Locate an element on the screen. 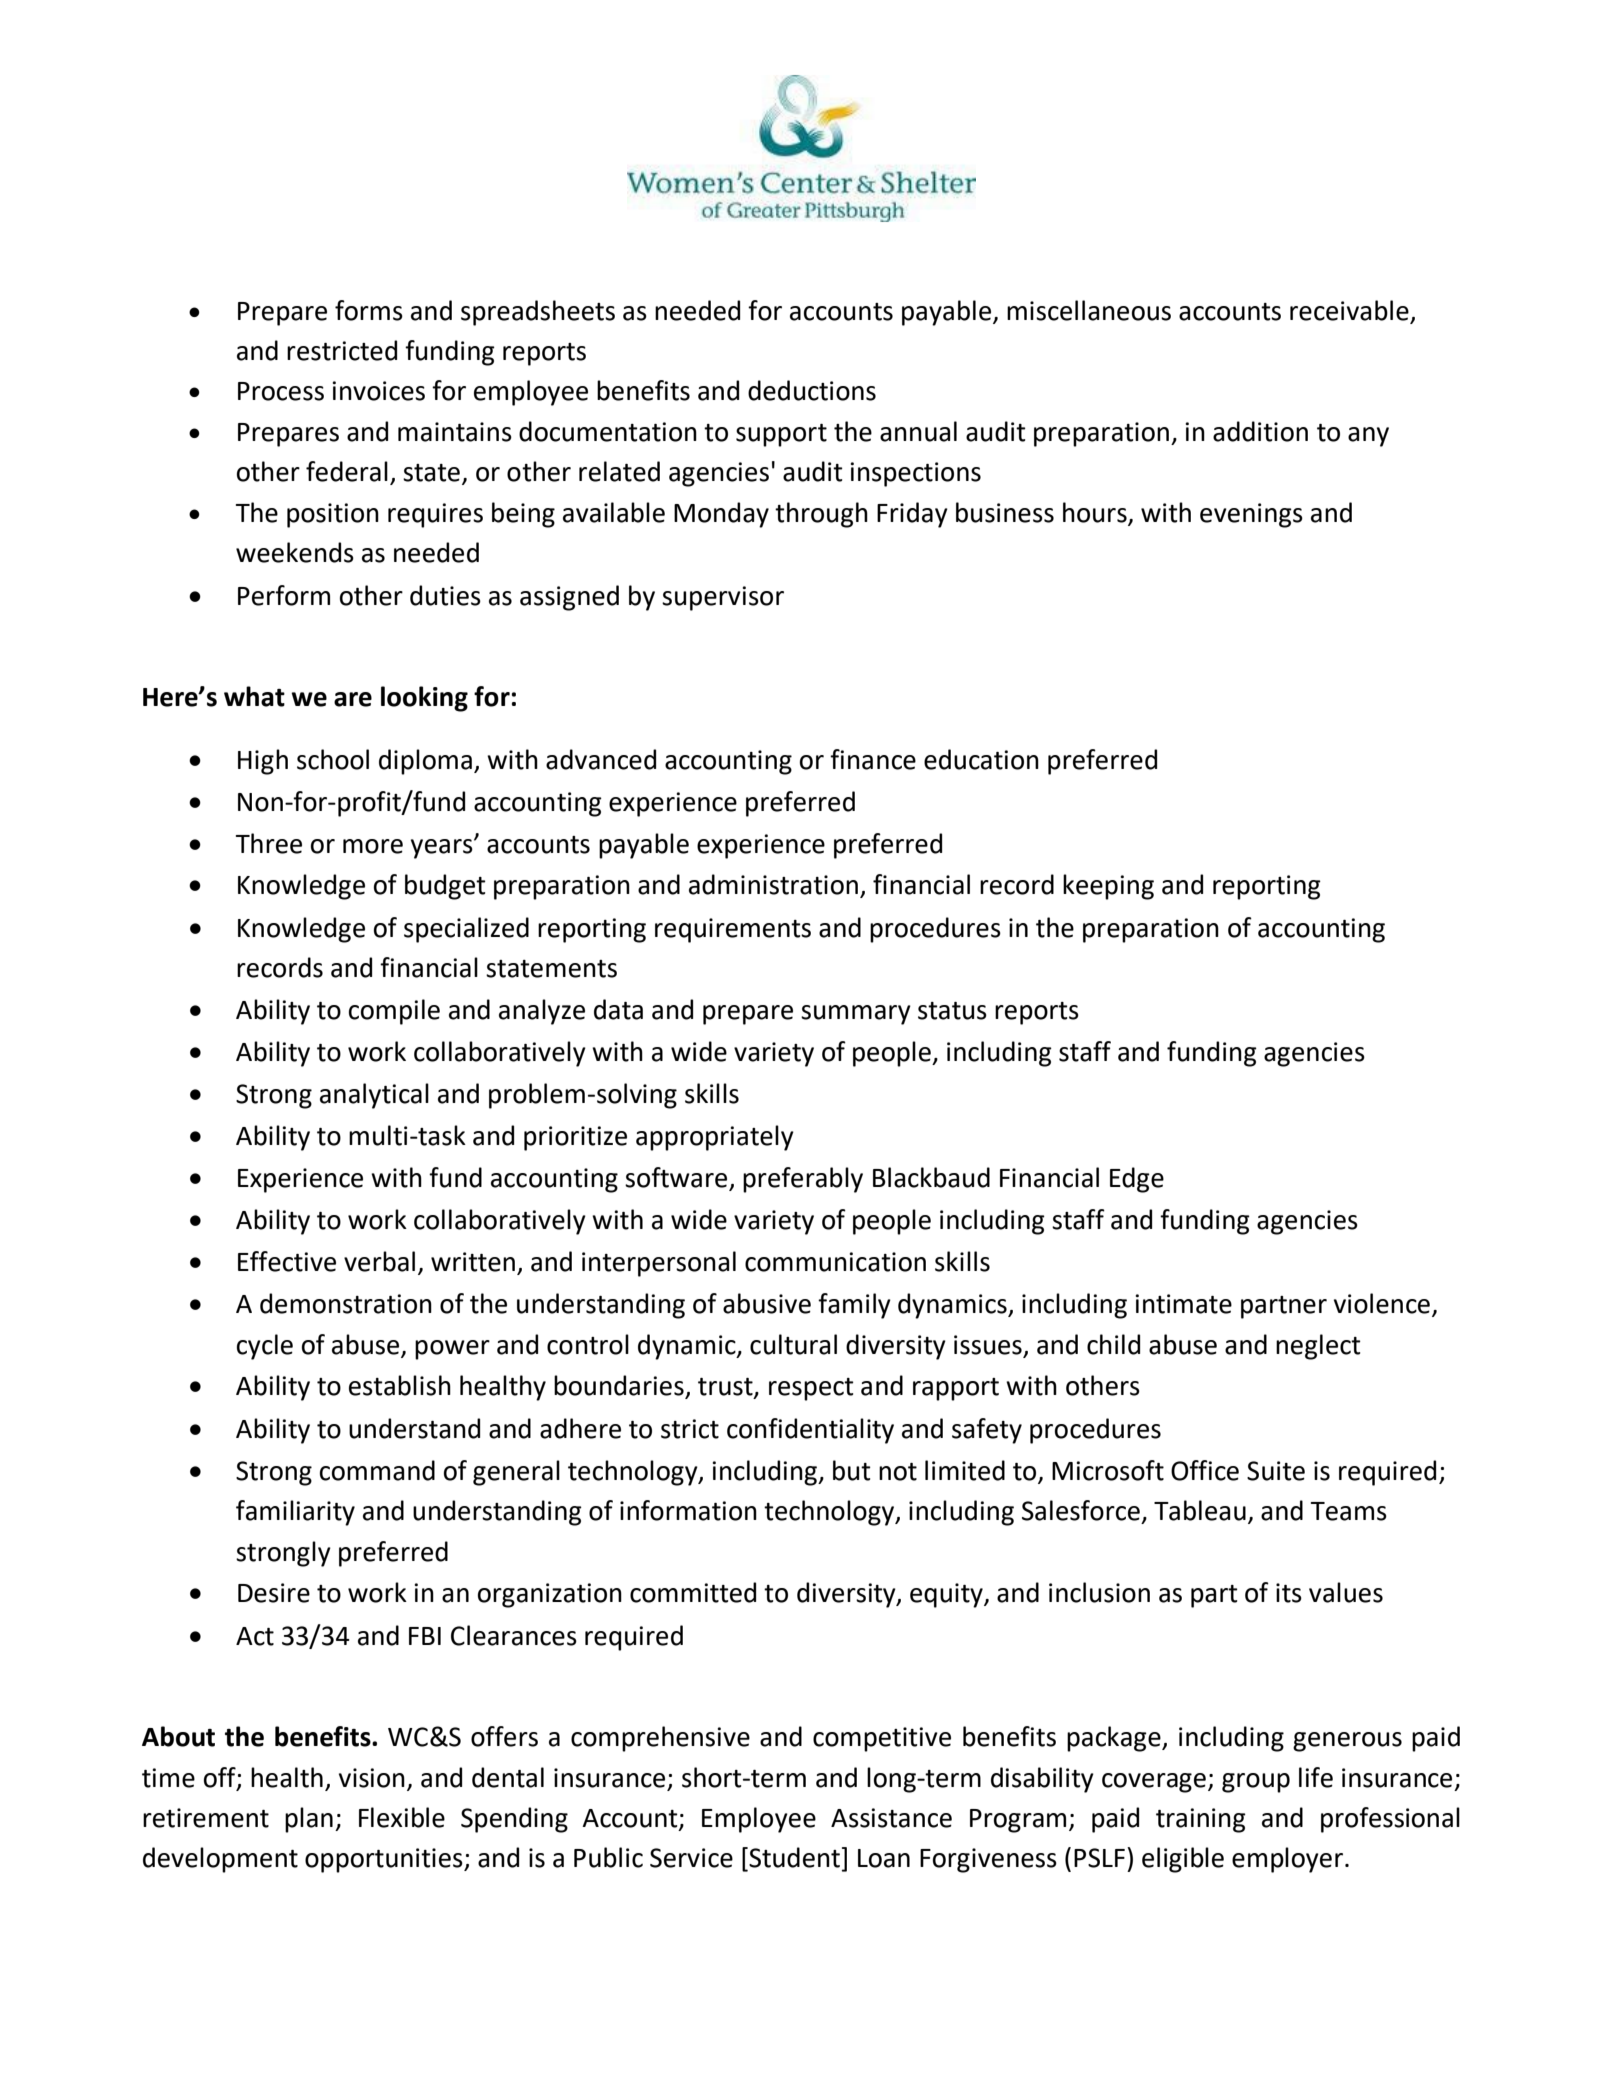  demonstration is located at coordinates (346, 1303).
